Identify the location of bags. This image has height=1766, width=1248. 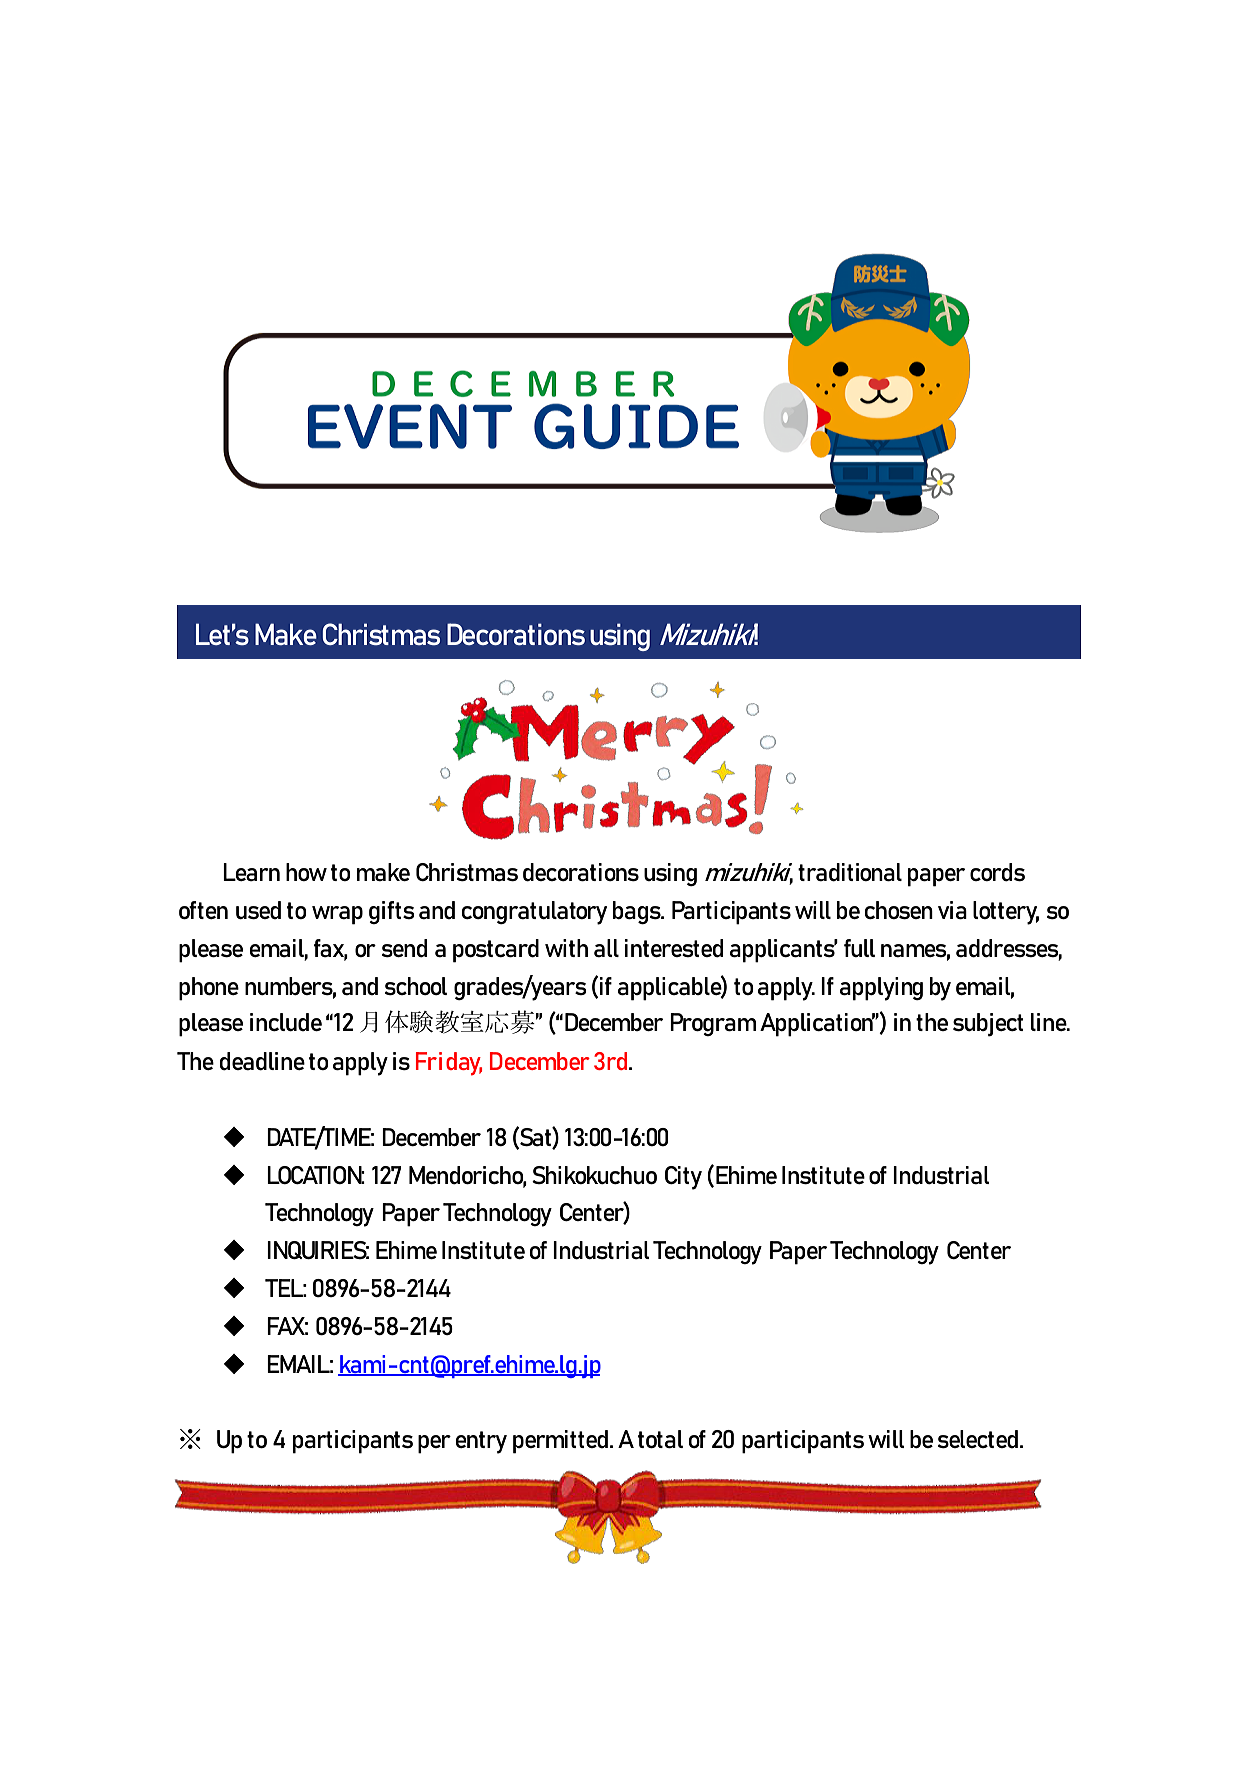
(638, 912).
